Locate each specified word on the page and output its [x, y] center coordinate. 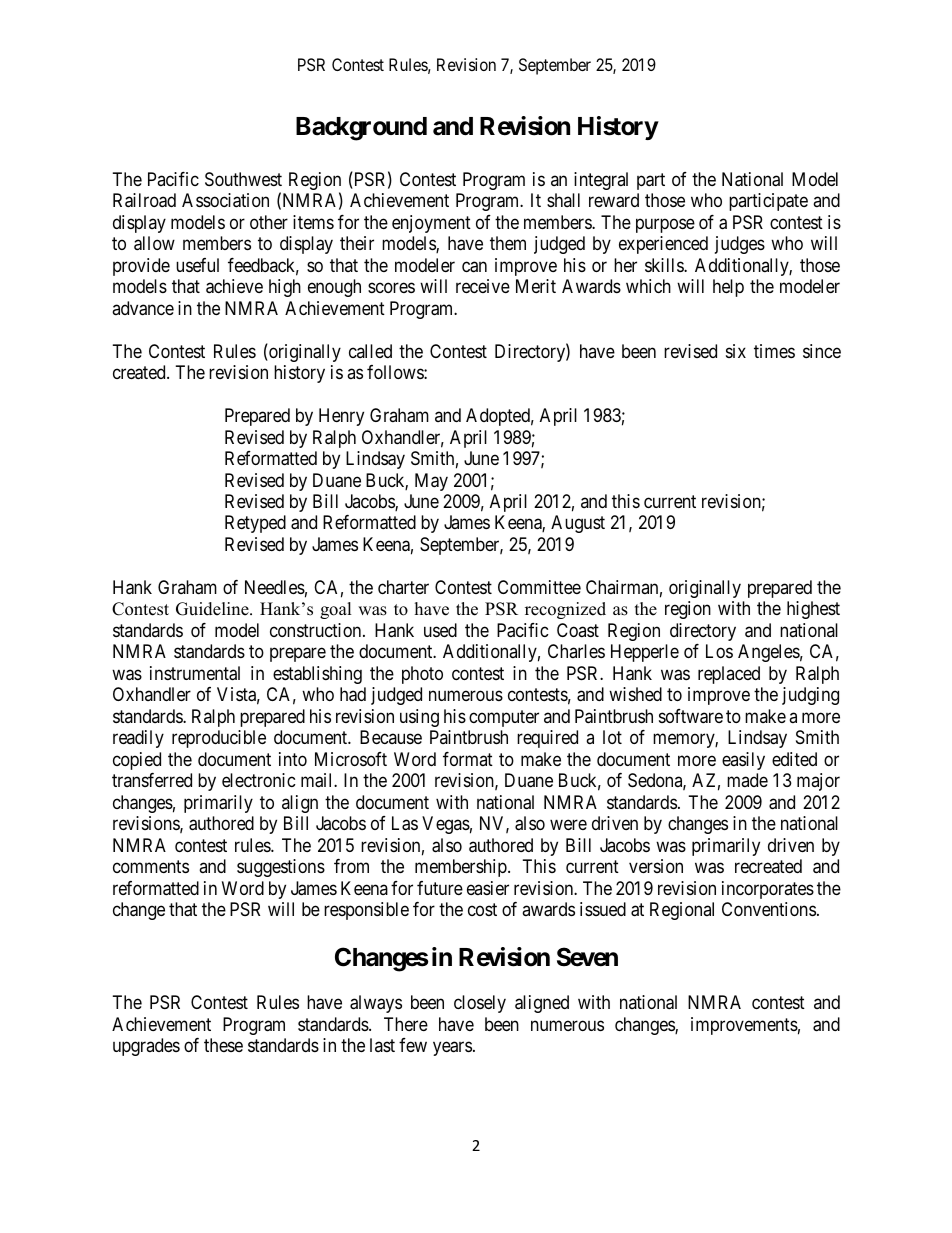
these [223, 1045]
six [736, 351]
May [431, 482]
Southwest [243, 179]
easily [743, 761]
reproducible [219, 739]
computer [504, 718]
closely [480, 1004]
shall [563, 200]
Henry [341, 417]
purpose [665, 225]
